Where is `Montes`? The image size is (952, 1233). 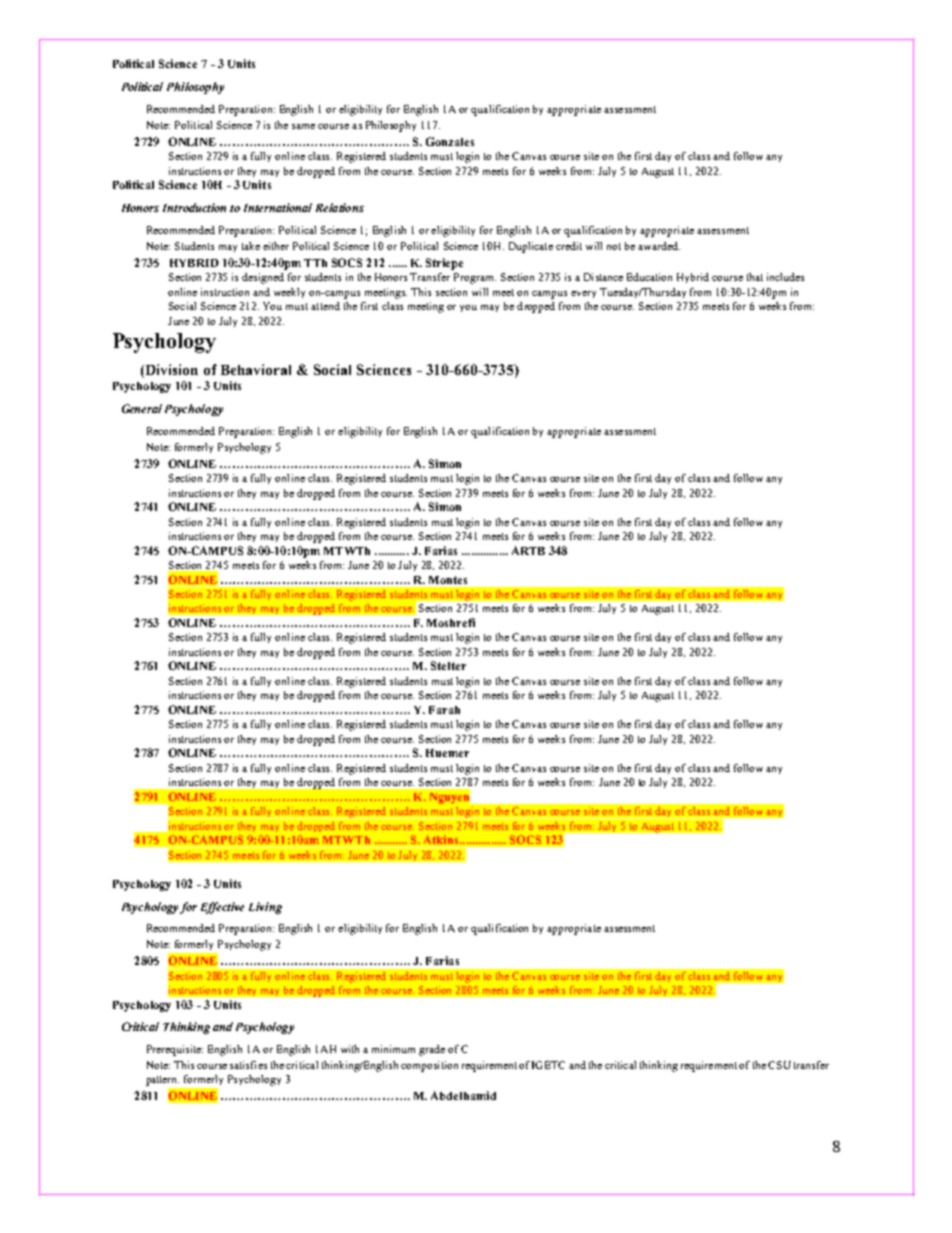
Montes is located at coordinates (448, 580).
